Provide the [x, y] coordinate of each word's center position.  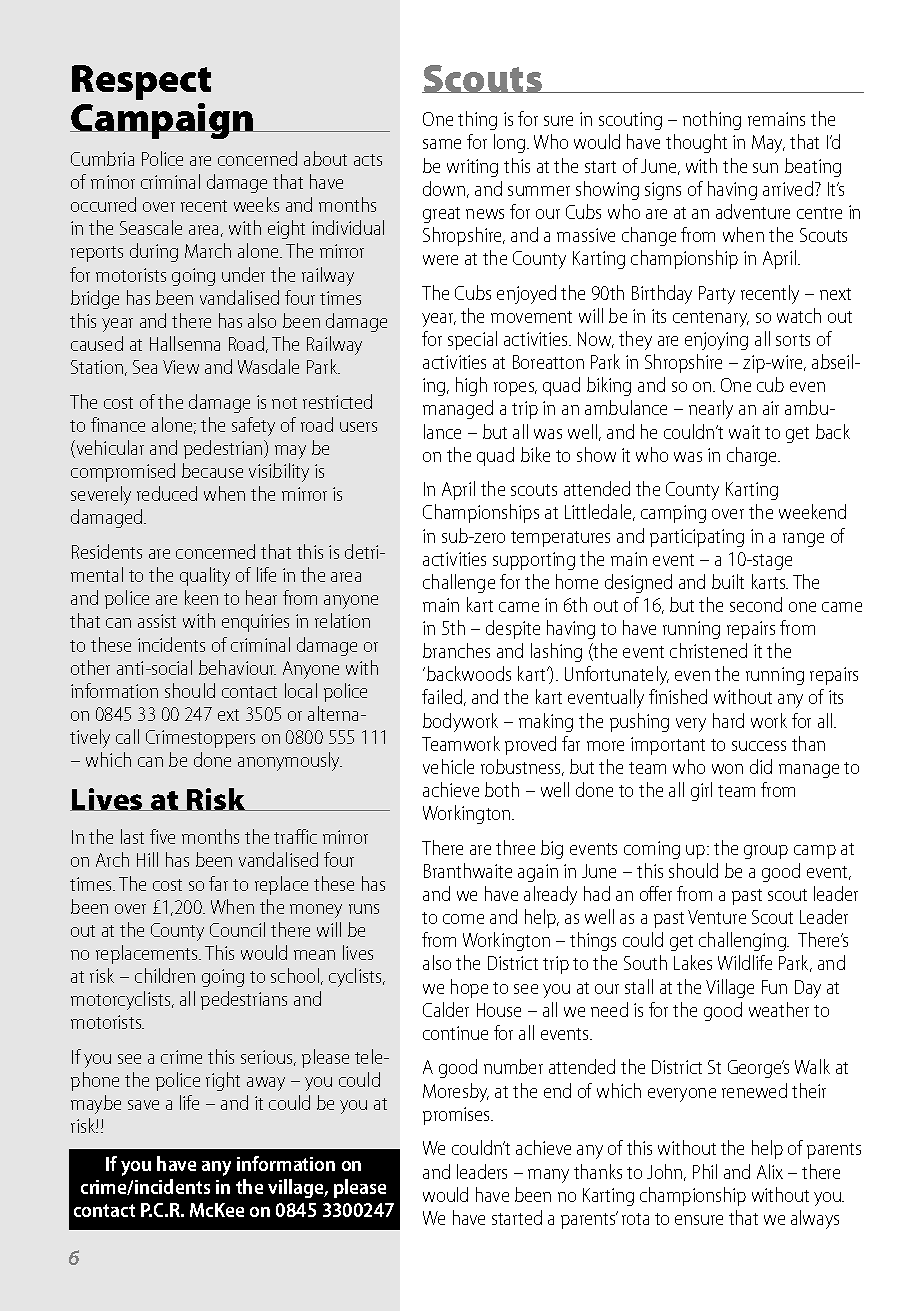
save [143, 1105]
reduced [167, 493]
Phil [705, 1171]
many [548, 1176]
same [442, 144]
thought [696, 143]
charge [753, 456]
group [766, 852]
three [515, 847]
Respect [141, 82]
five [162, 836]
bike [535, 454]
